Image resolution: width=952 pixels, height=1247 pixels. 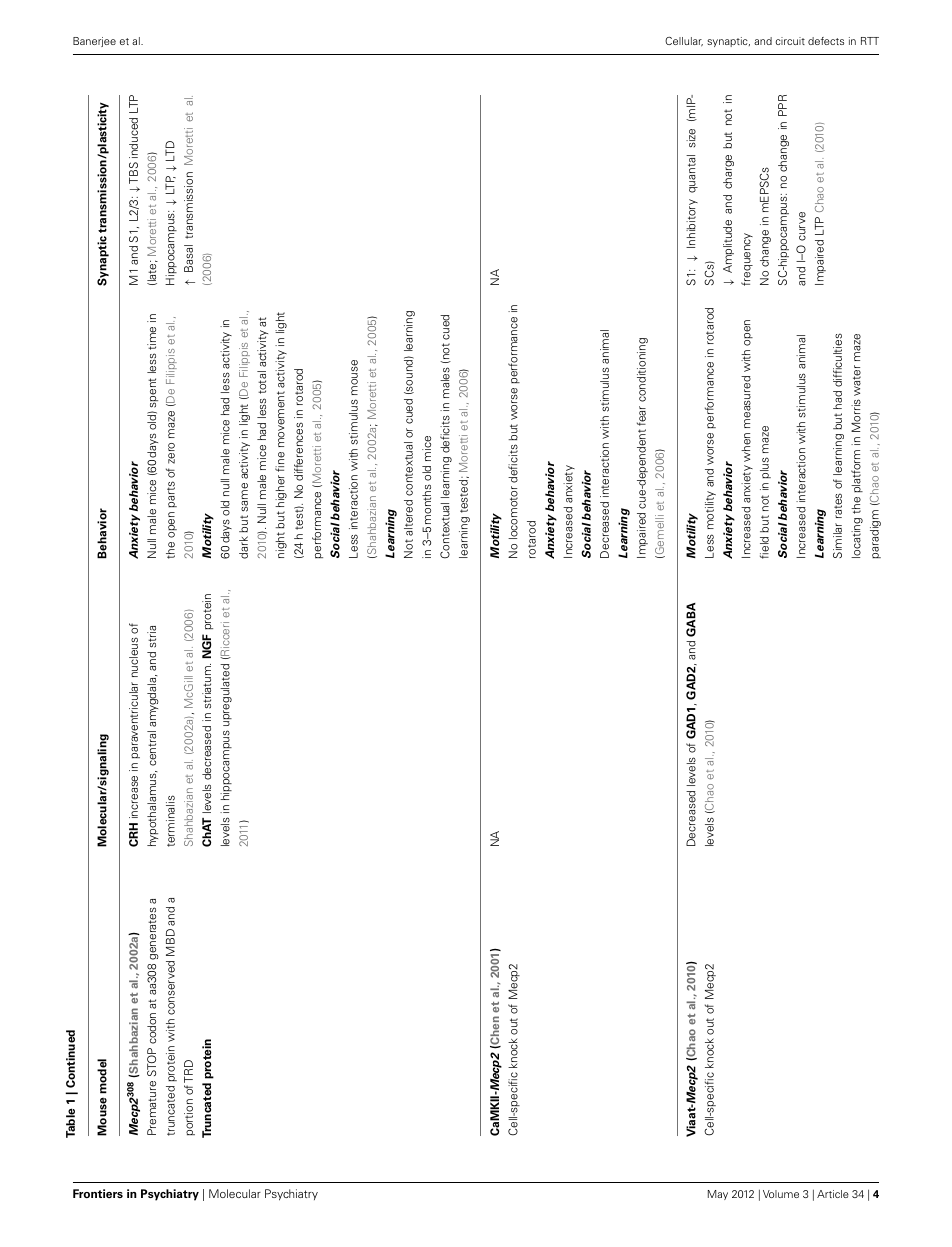 What do you see at coordinates (790, 41) in the page?
I see `circuit` at bounding box center [790, 41].
